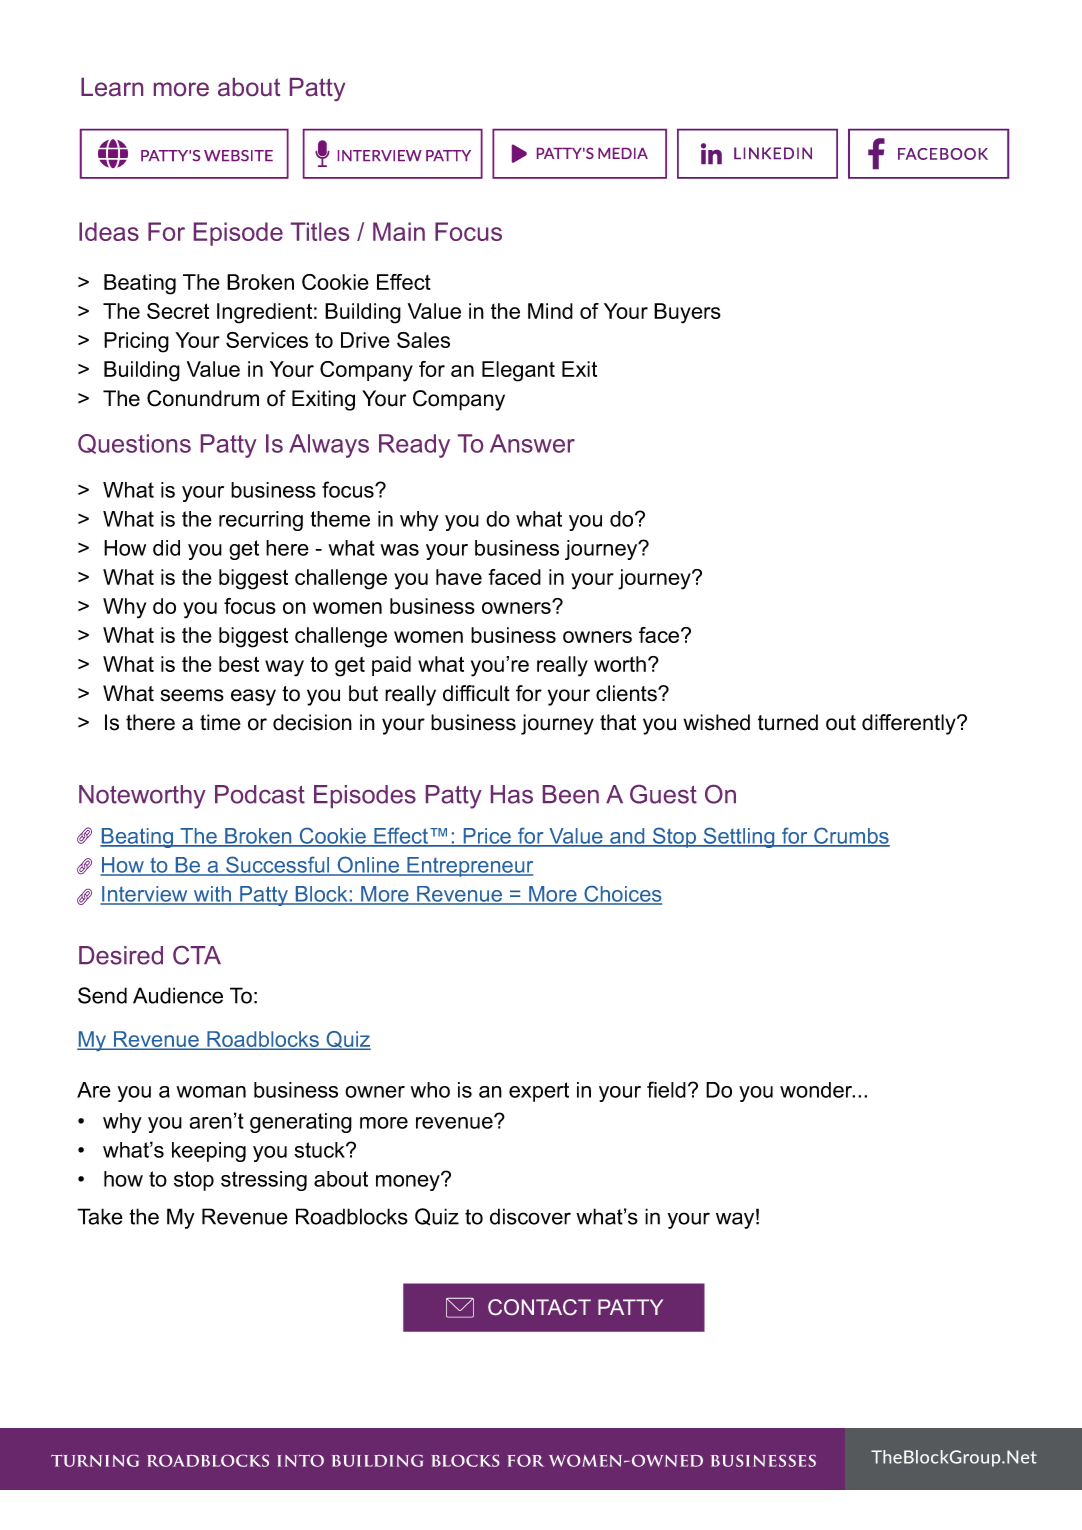 This screenshot has width=1082, height=1530. Describe the element at coordinates (95, 1461) in the screenshot. I see `turning` at that location.
